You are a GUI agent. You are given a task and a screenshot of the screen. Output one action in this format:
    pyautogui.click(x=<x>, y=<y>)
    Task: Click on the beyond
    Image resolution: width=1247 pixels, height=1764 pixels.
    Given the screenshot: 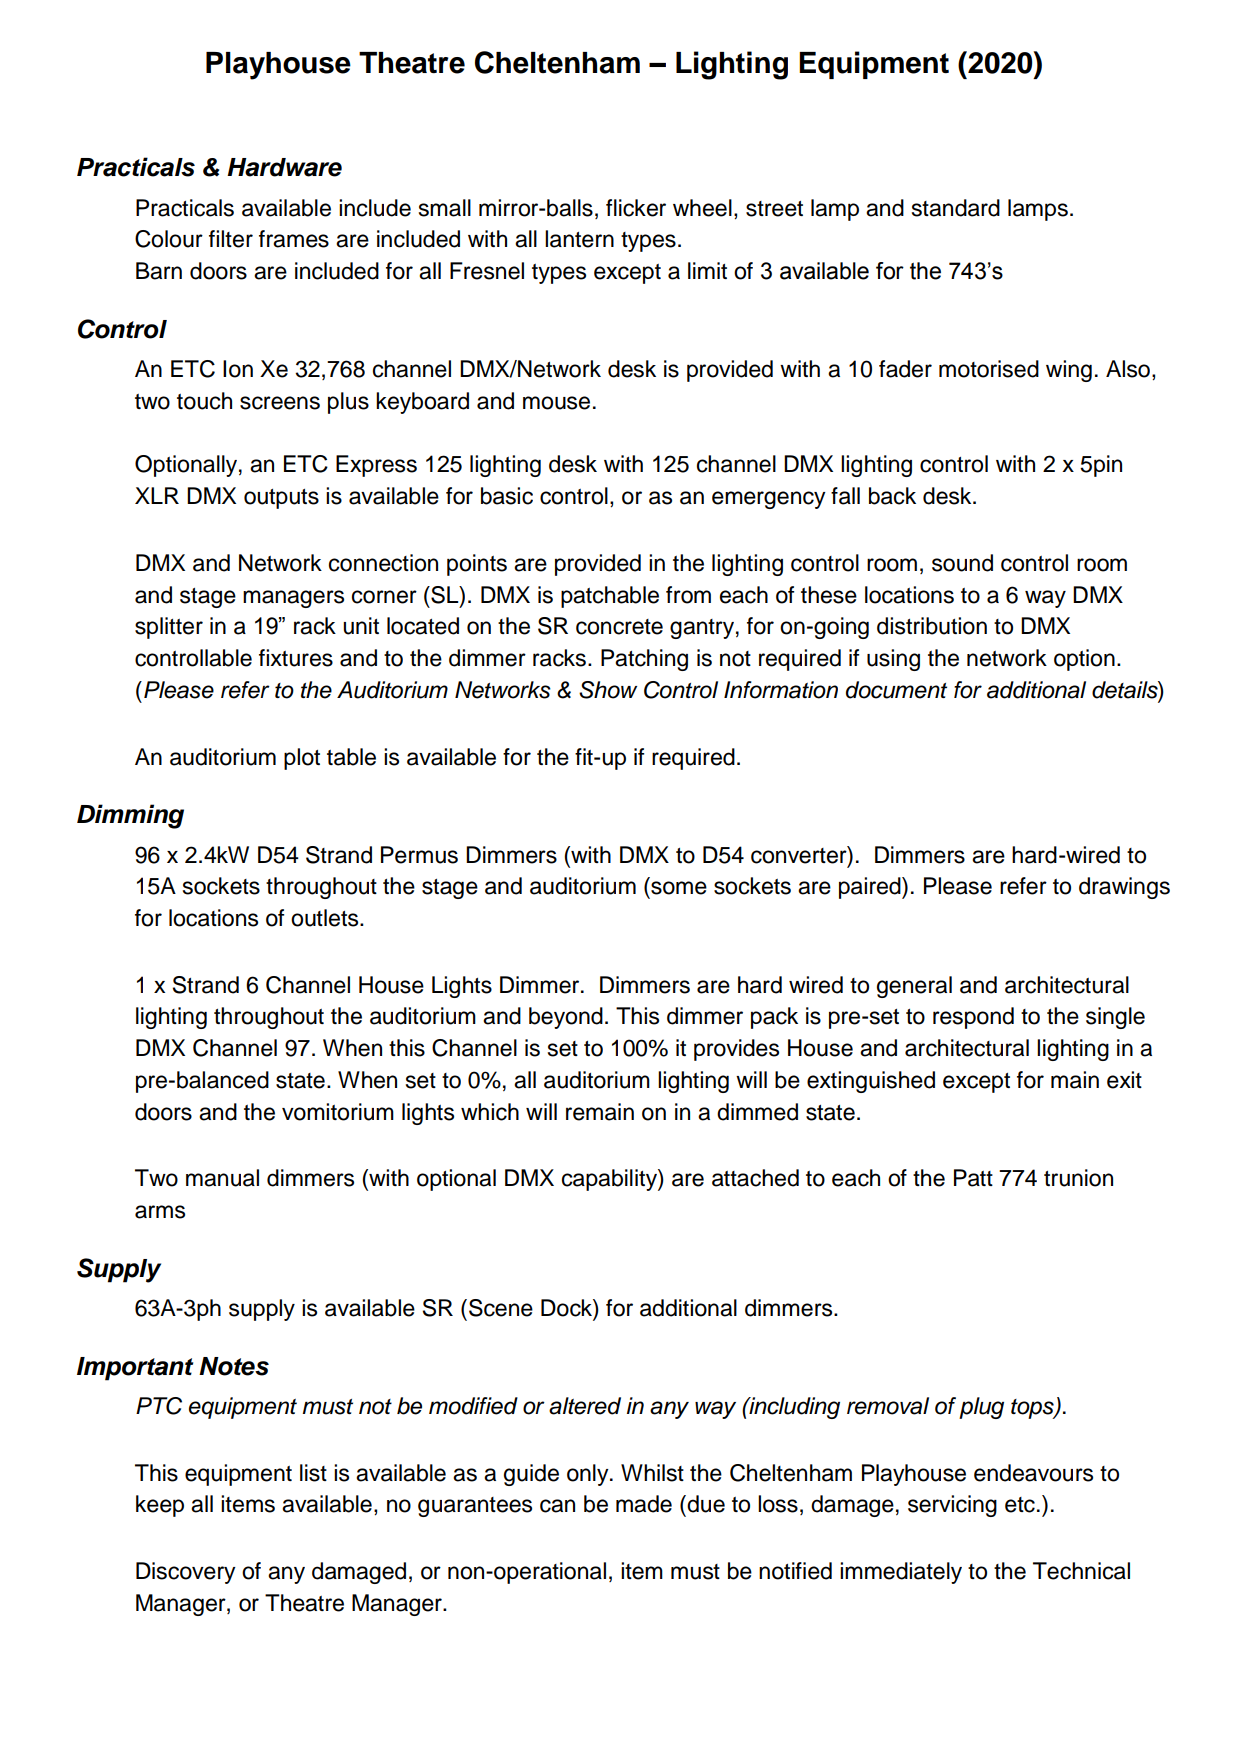 What is the action you would take?
    pyautogui.click(x=566, y=1018)
